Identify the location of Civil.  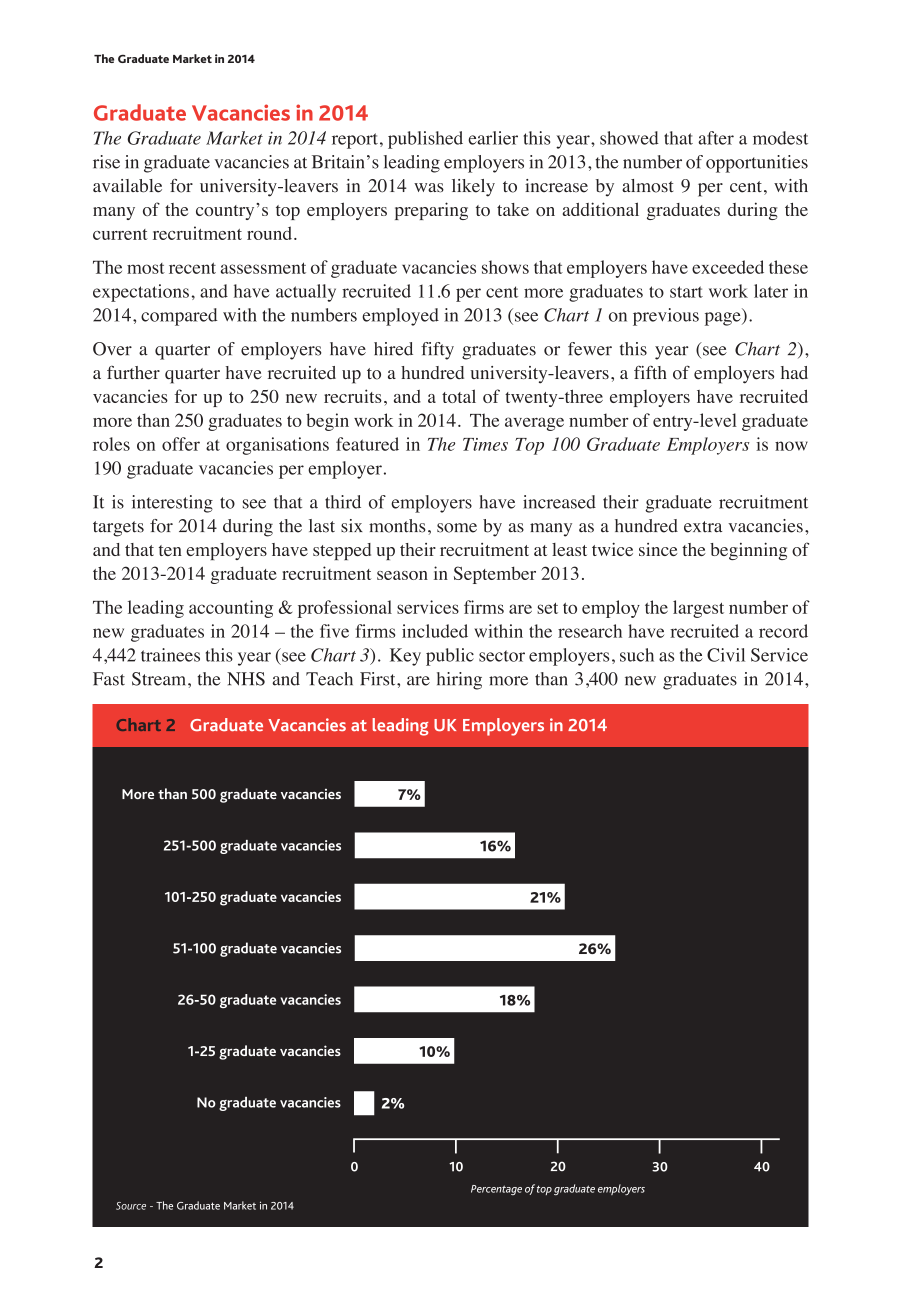
(726, 655).
